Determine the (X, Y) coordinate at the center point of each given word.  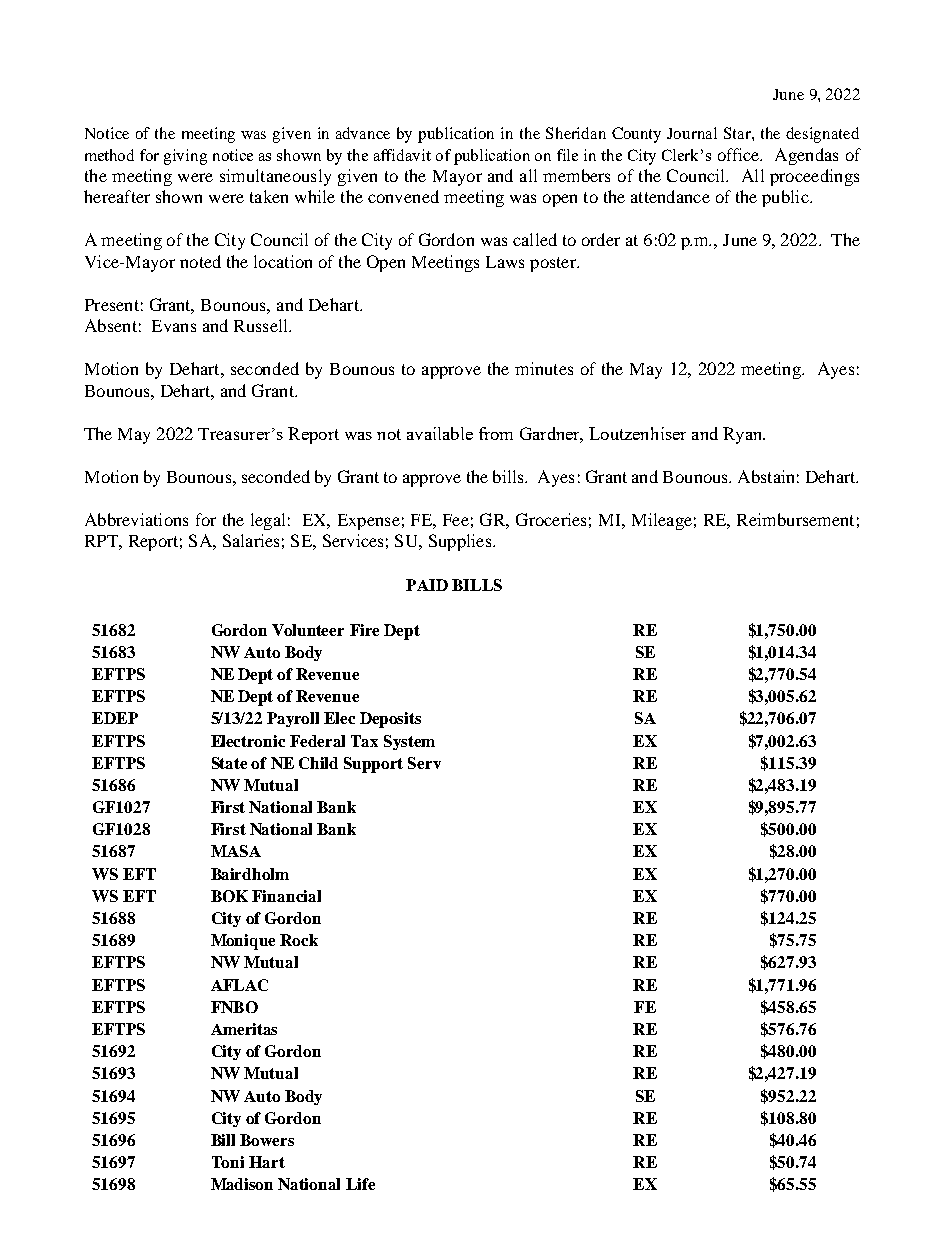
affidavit (402, 155)
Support (373, 765)
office (740, 154)
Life (360, 1184)
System (409, 742)
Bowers (267, 1140)
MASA (236, 851)
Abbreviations (136, 519)
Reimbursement (795, 519)
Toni (228, 1162)
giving (185, 157)
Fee (456, 520)
